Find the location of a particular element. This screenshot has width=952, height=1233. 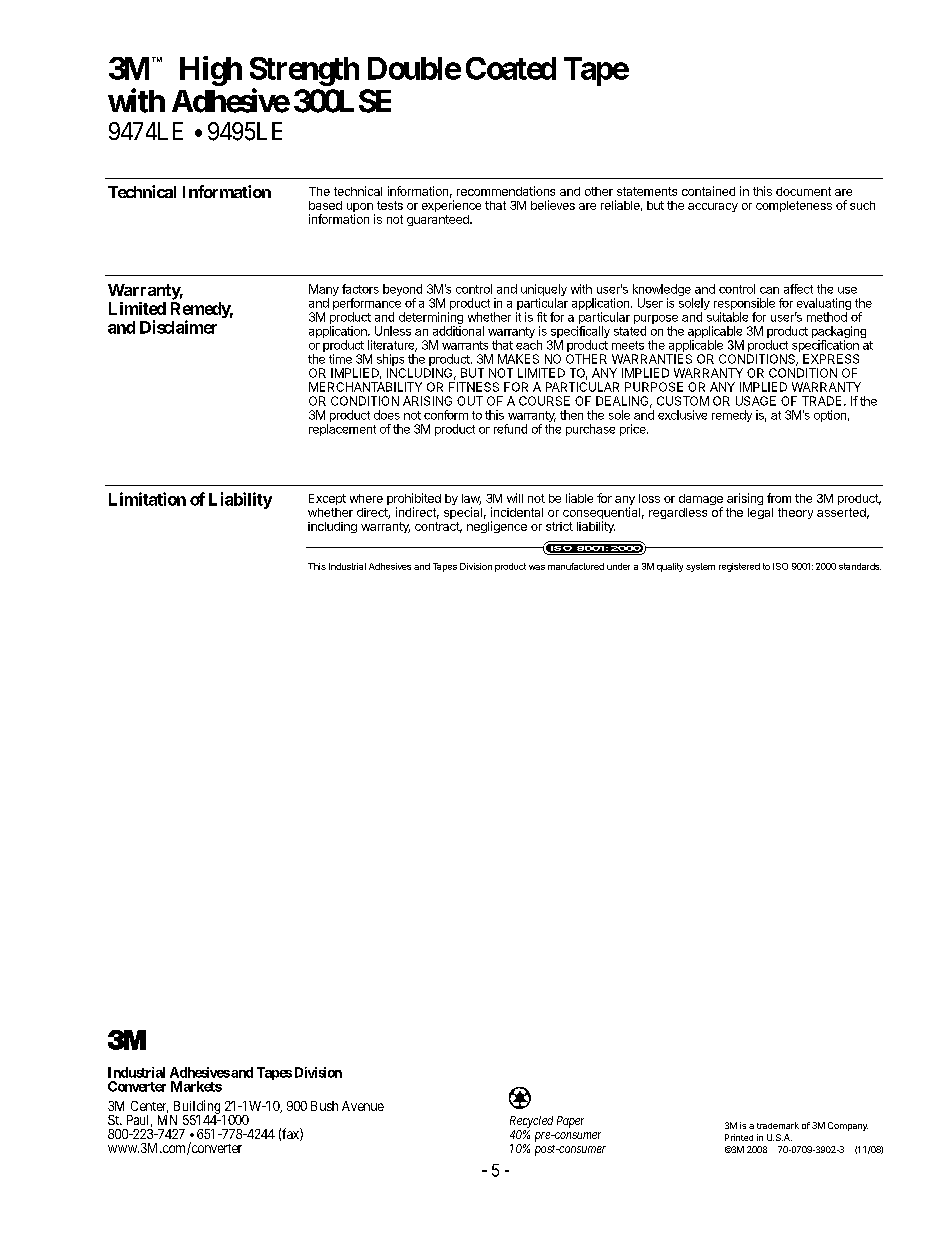

document is located at coordinates (803, 191).
